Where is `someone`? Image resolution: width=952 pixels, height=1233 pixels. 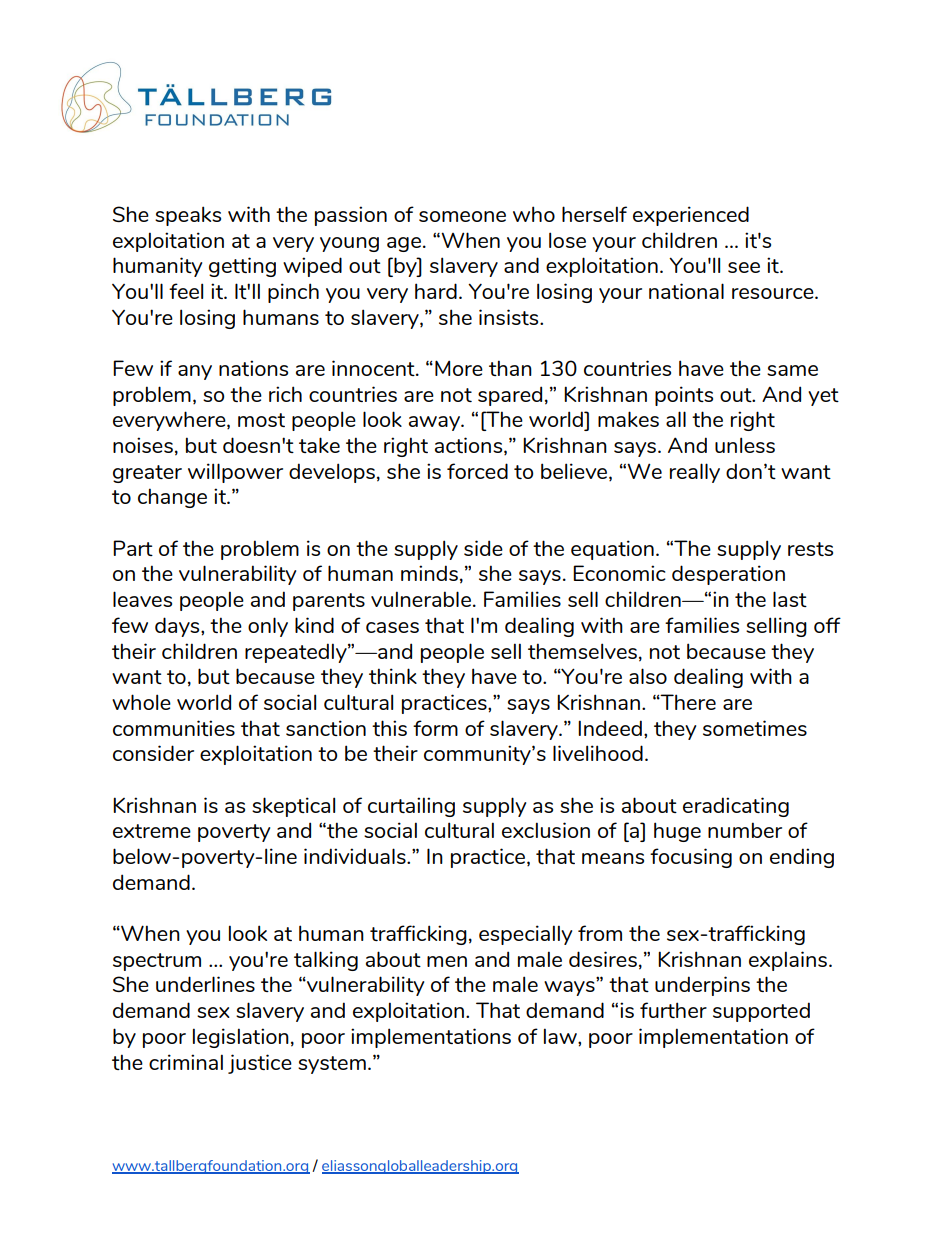
someone is located at coordinates (462, 216).
